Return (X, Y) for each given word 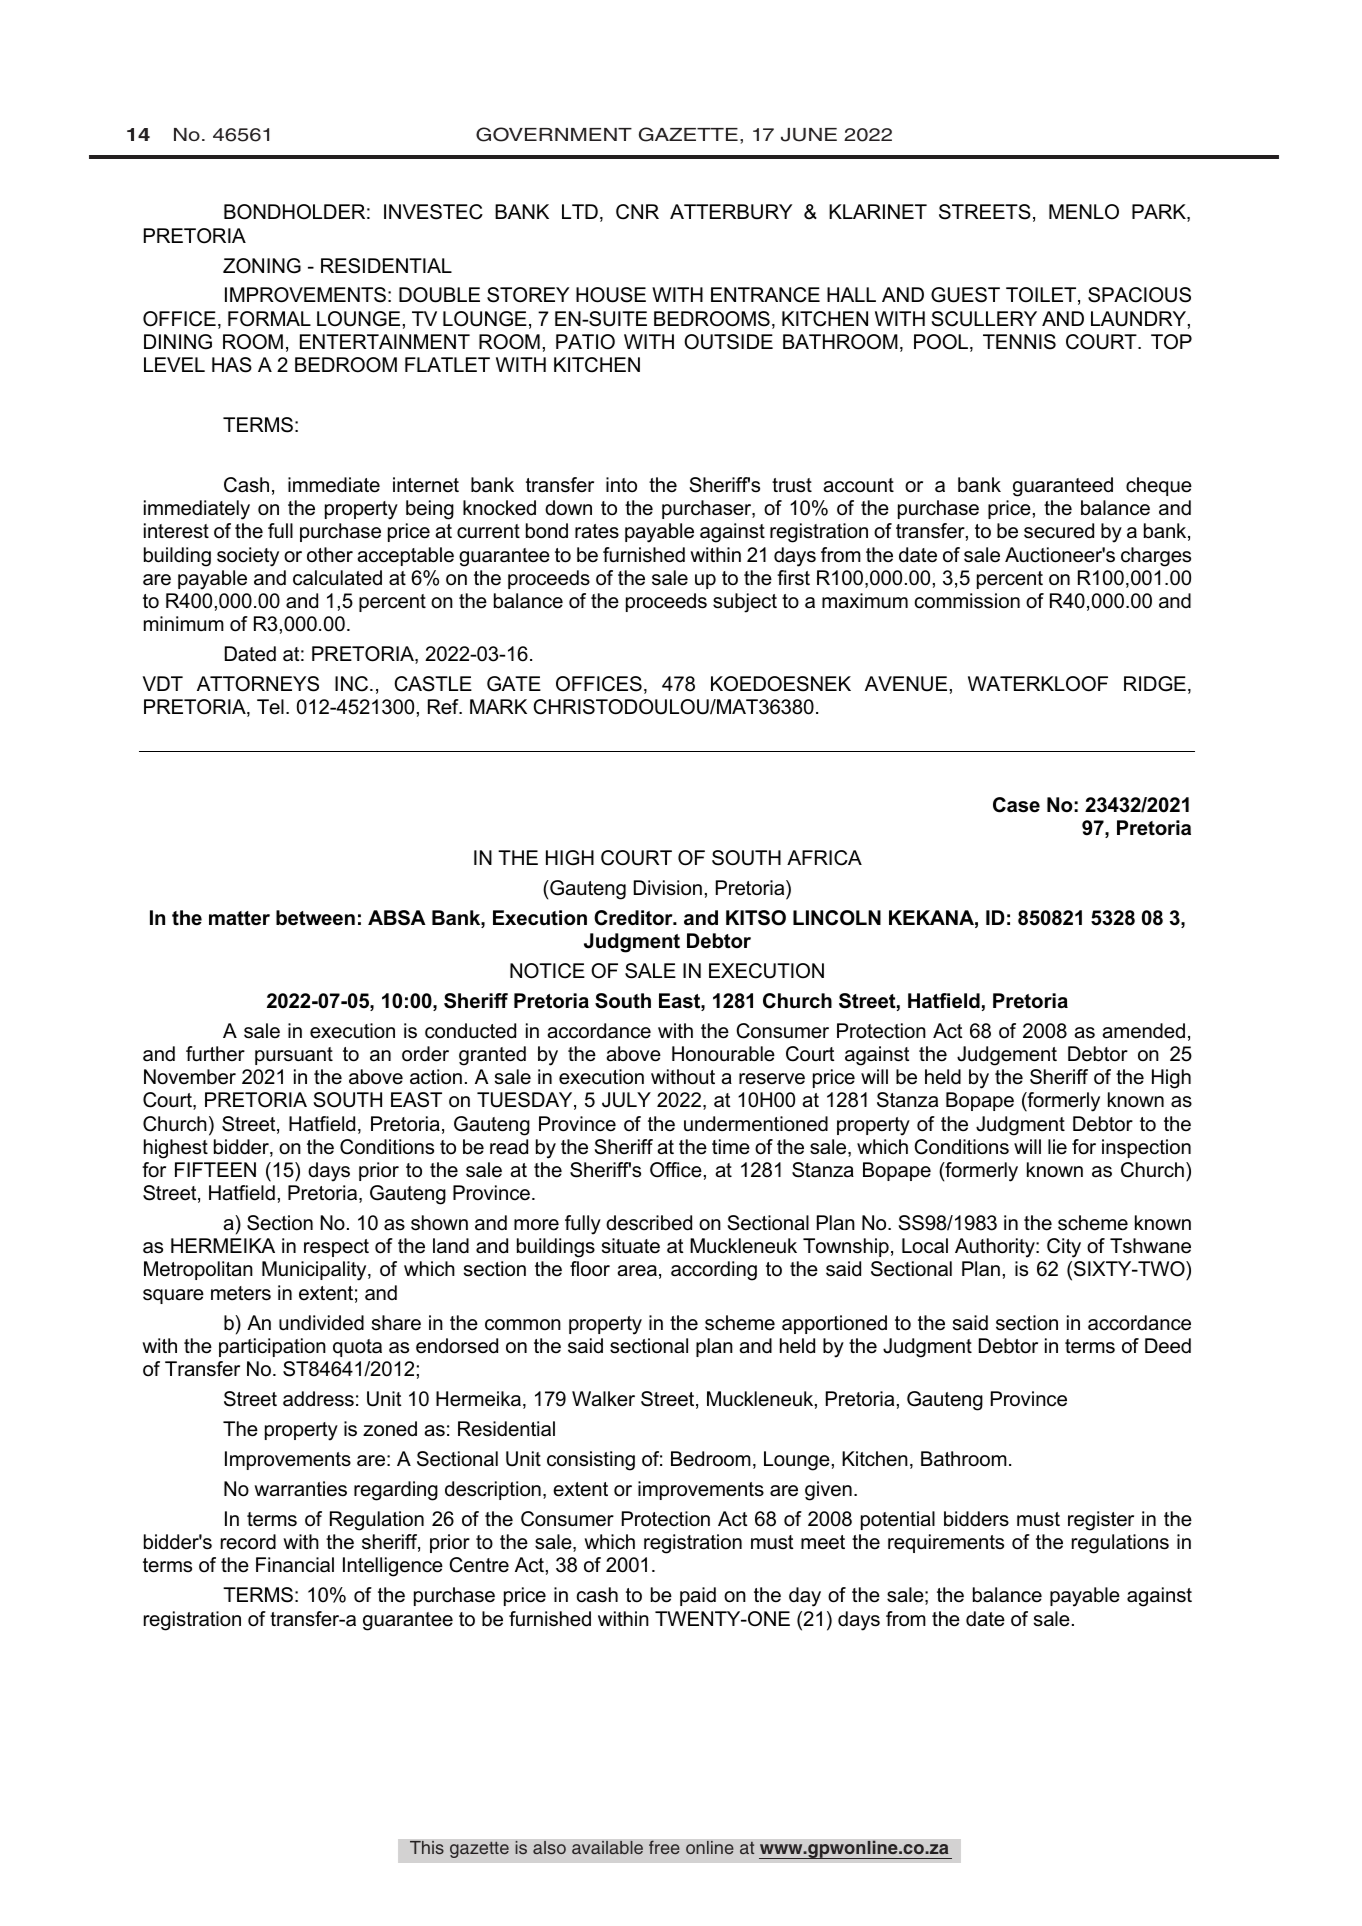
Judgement (1007, 1056)
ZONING (262, 266)
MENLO (1084, 211)
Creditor (634, 918)
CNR (637, 212)
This (427, 1848)
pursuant (294, 1056)
